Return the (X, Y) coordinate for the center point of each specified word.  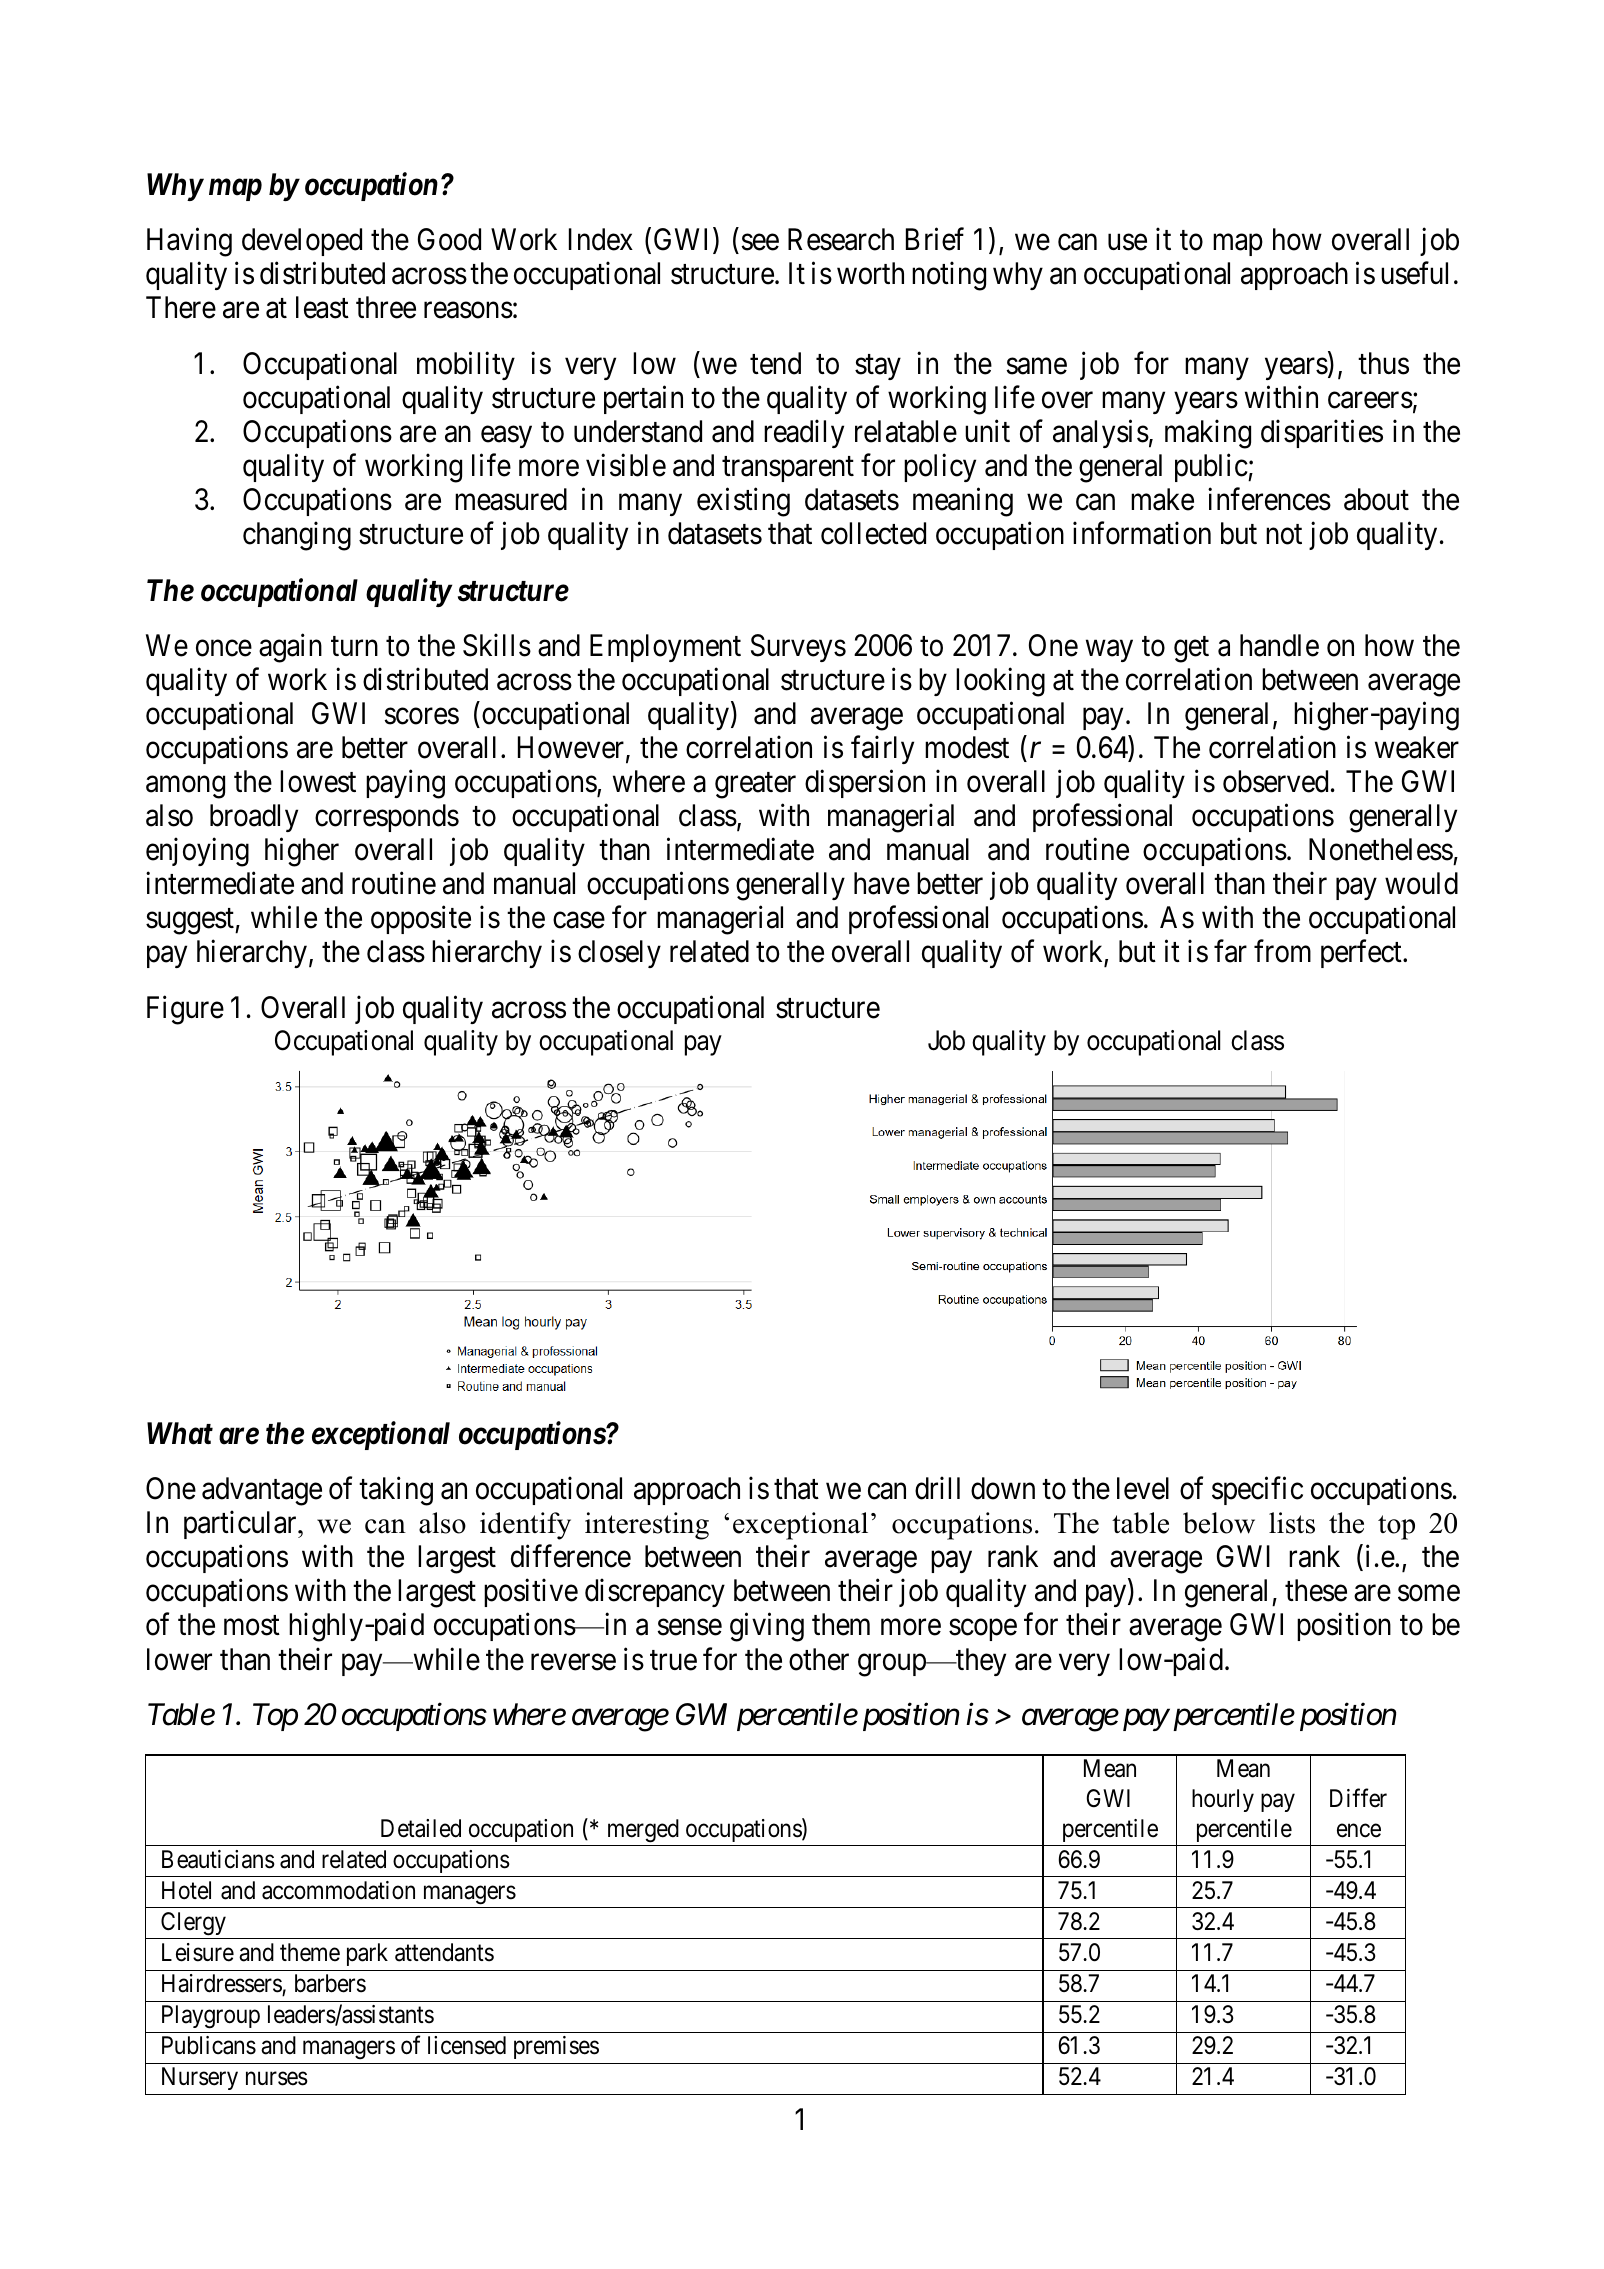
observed (1275, 781)
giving (767, 1627)
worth (870, 273)
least (322, 307)
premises (556, 2047)
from (1282, 951)
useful (1414, 273)
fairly (882, 750)
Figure (185, 1010)
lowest (318, 781)
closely (619, 954)
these (1316, 1590)
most (252, 1626)
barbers (330, 1983)
